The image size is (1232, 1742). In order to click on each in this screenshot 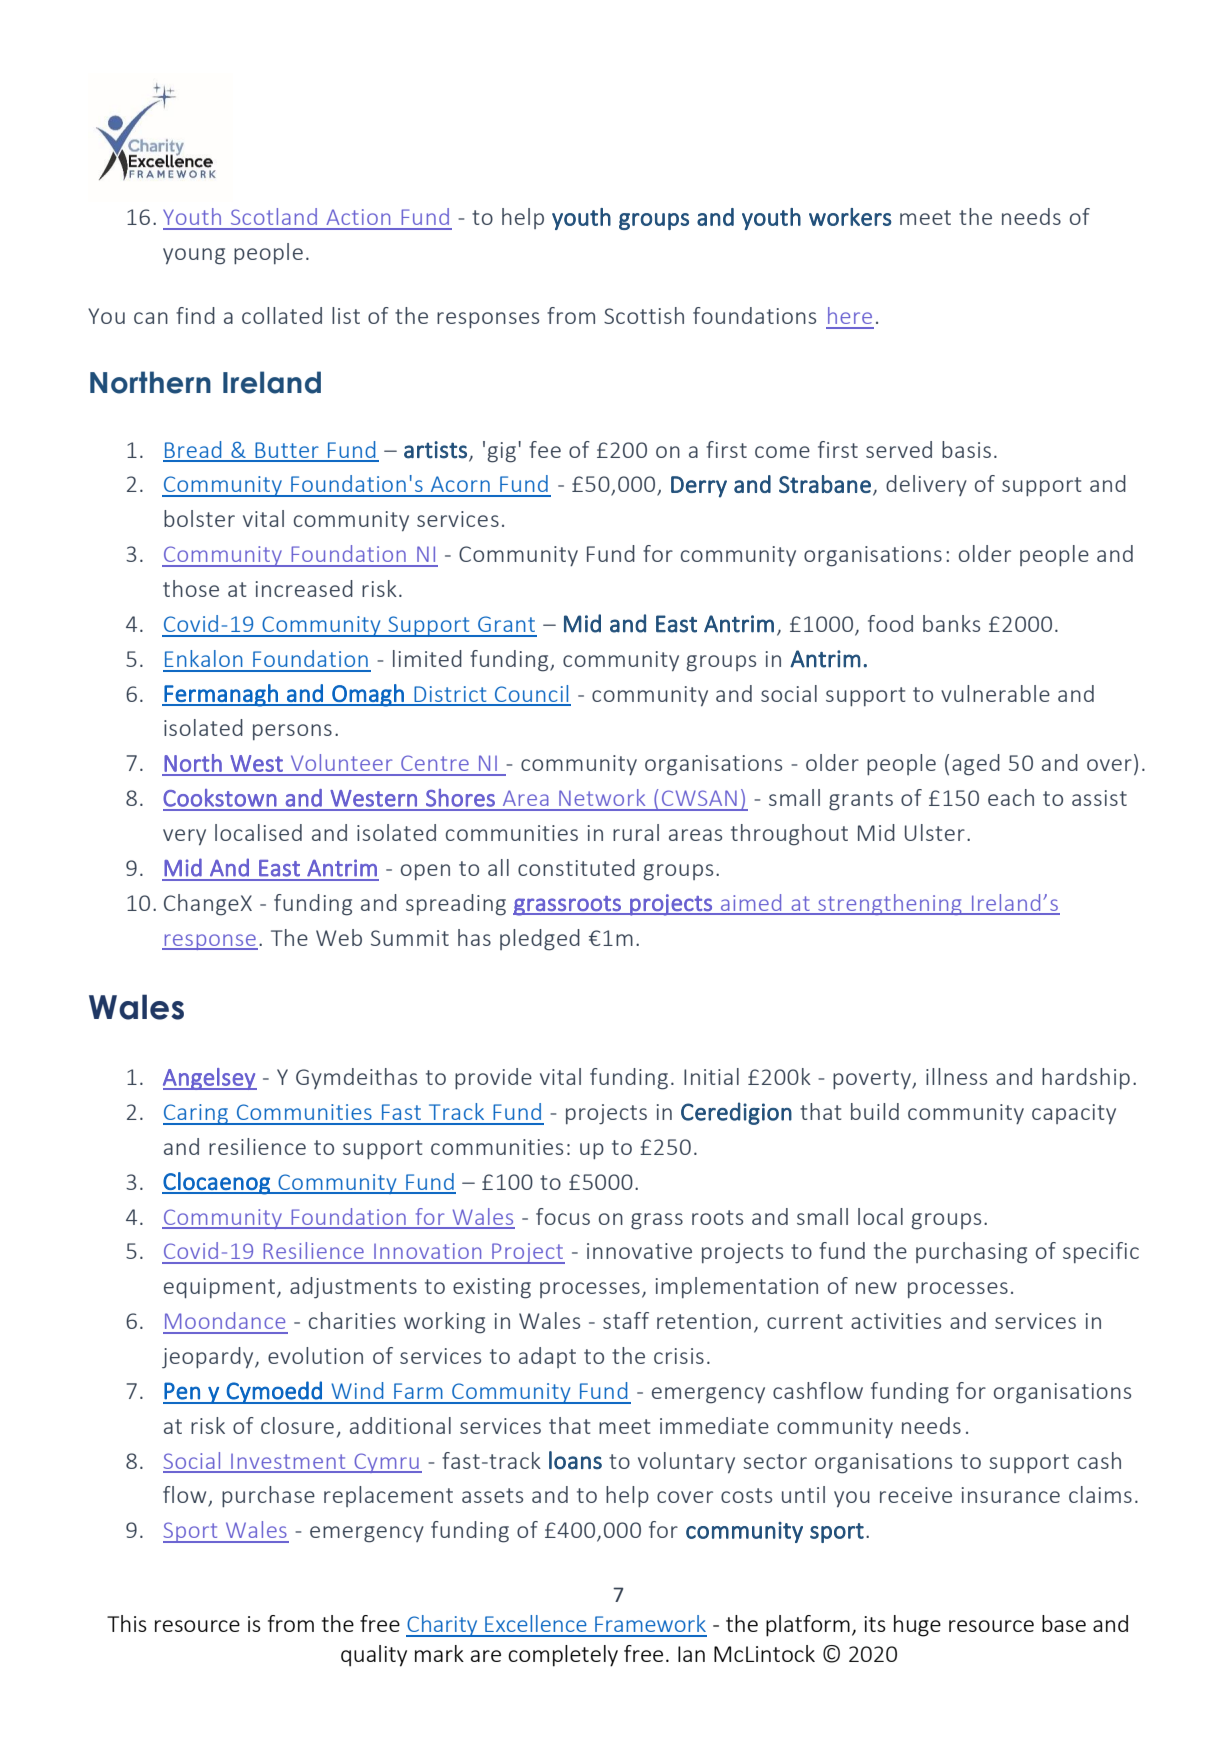, I will do `click(1011, 797)`.
